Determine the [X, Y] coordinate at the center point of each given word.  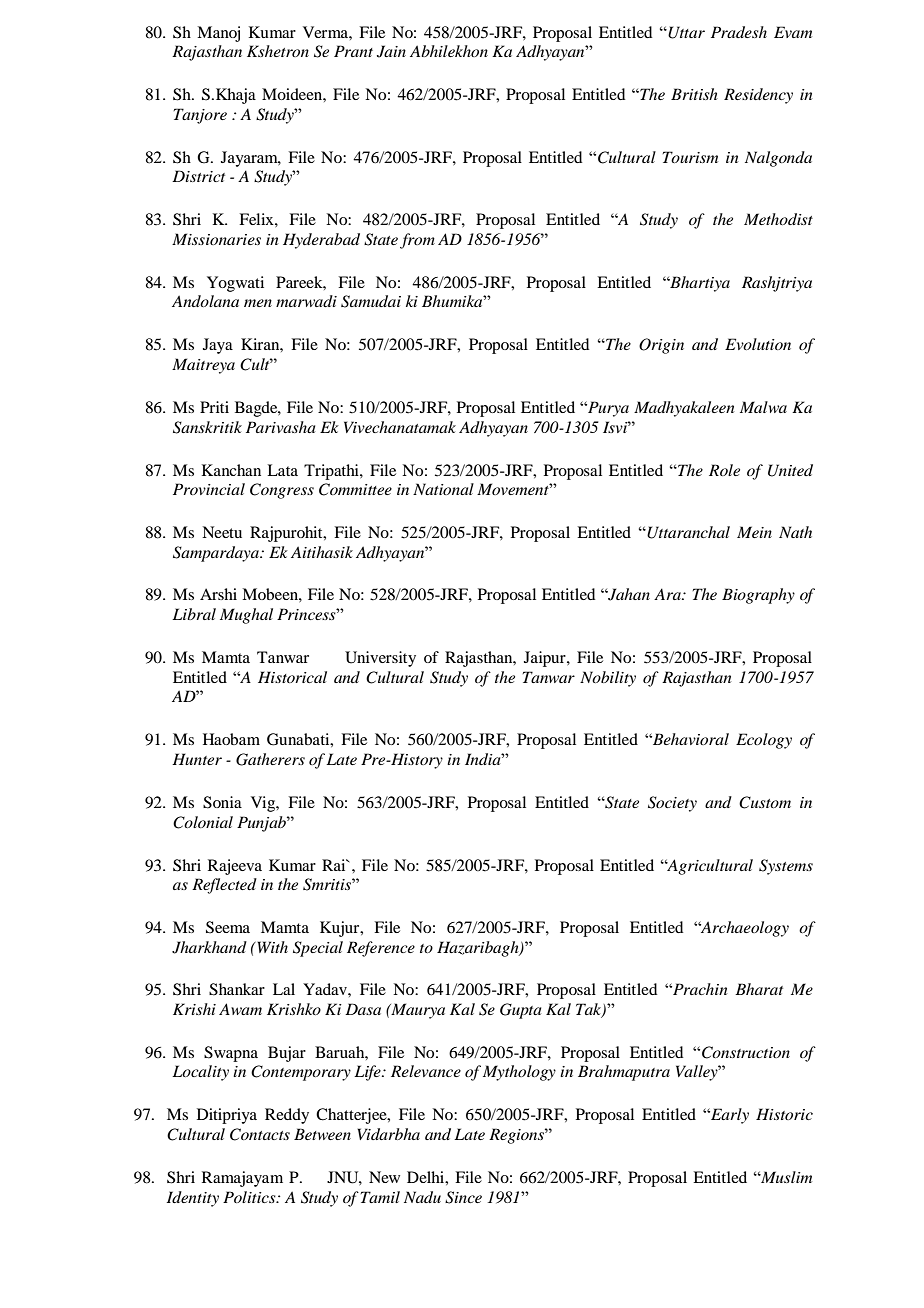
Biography [758, 596]
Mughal [246, 616]
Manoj [218, 34]
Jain [391, 51]
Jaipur [546, 659]
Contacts [260, 1134]
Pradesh [739, 32]
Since [463, 1197]
